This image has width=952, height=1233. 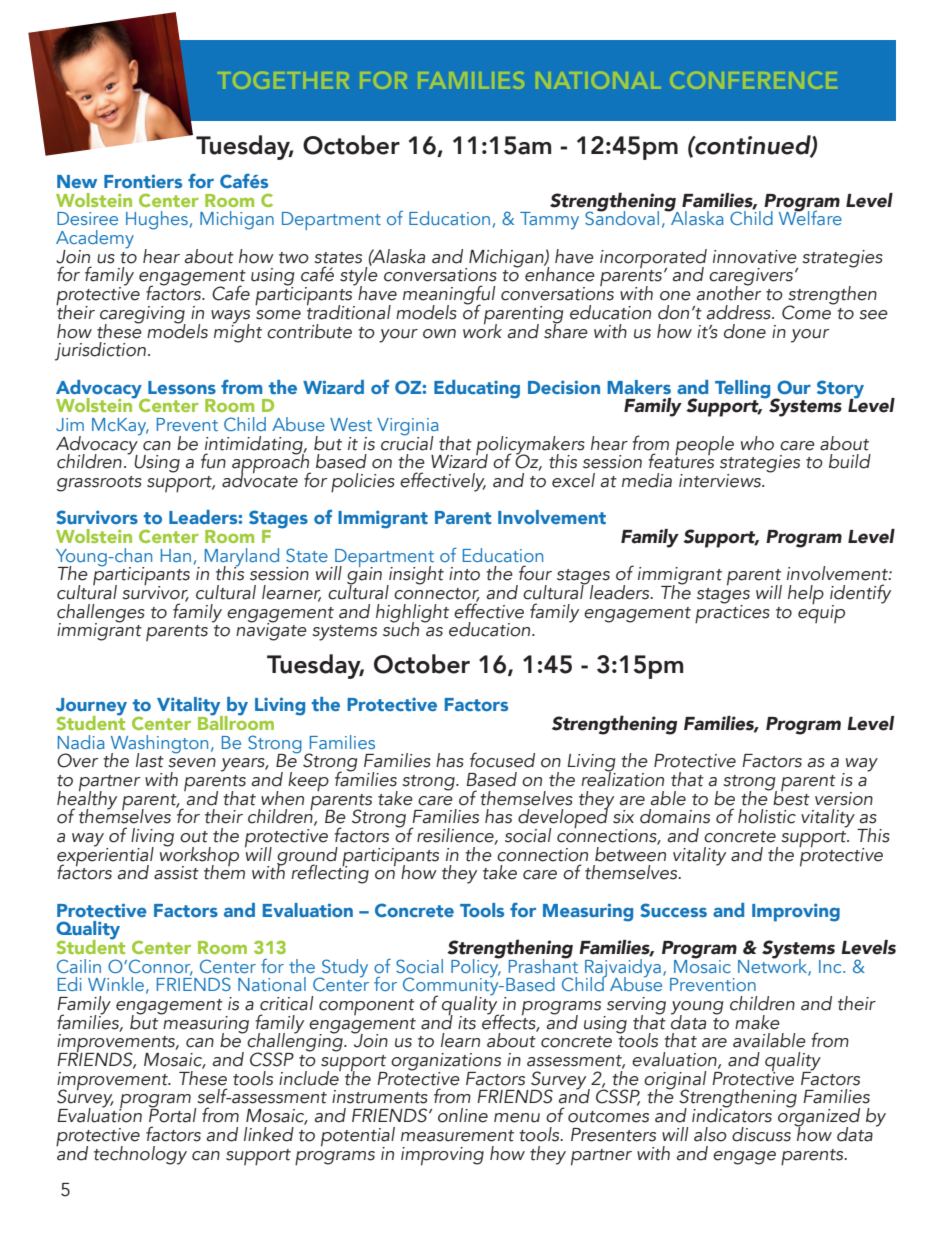 What do you see at coordinates (721, 481) in the image?
I see `interviews` at bounding box center [721, 481].
